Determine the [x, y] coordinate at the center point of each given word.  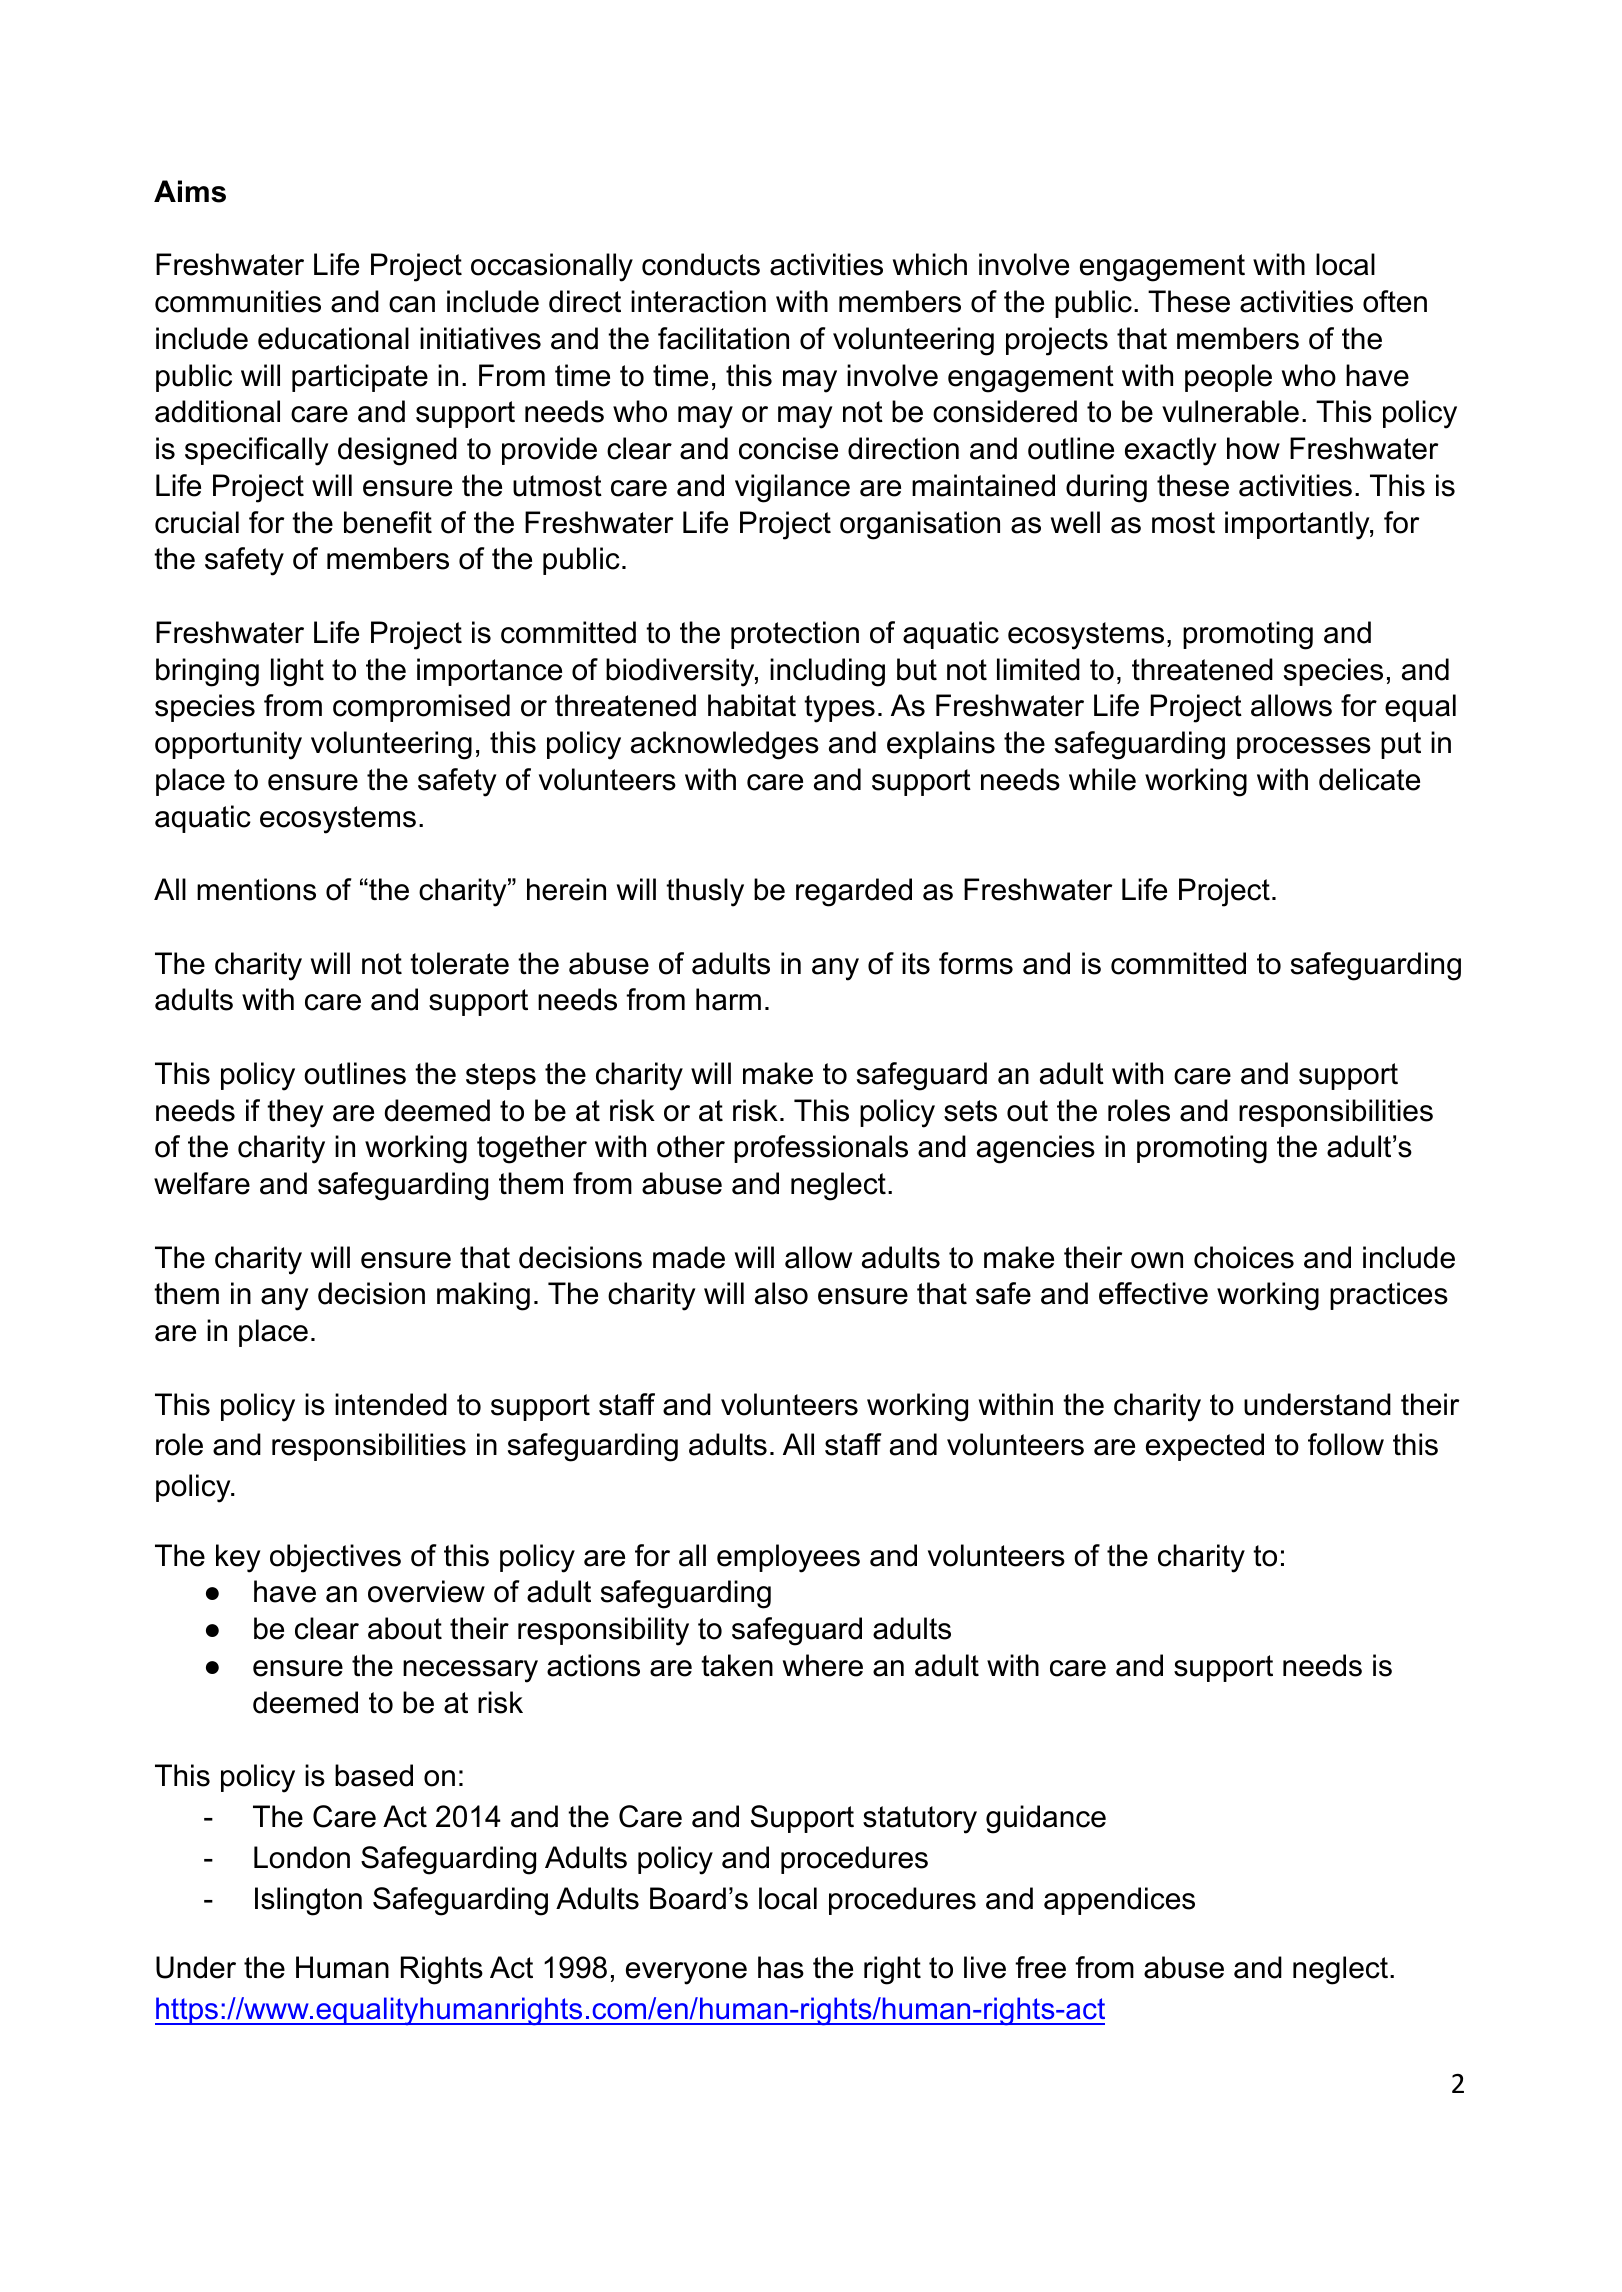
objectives [335, 1558]
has [781, 1967]
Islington [308, 1901]
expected [1205, 1447]
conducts [701, 264]
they [295, 1113]
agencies [1036, 1149]
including [827, 672]
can [412, 304]
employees [788, 1558]
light [297, 672]
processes [1304, 748]
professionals [821, 1149]
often [1395, 301]
